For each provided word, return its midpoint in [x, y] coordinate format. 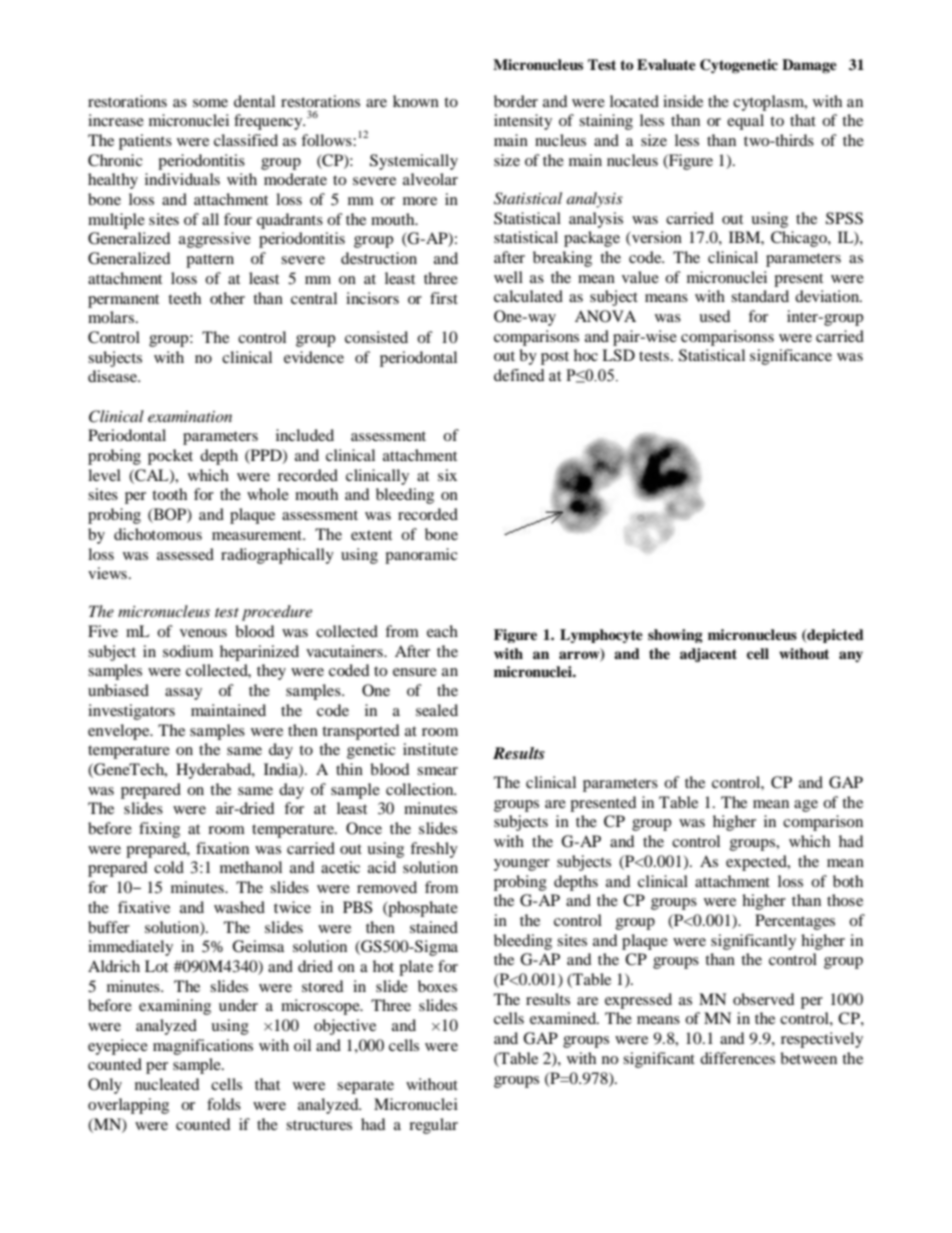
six [447, 475]
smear [437, 771]
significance [791, 357]
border [516, 101]
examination [190, 416]
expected [757, 863]
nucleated [167, 1084]
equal [745, 122]
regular [433, 1126]
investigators [131, 712]
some [210, 103]
